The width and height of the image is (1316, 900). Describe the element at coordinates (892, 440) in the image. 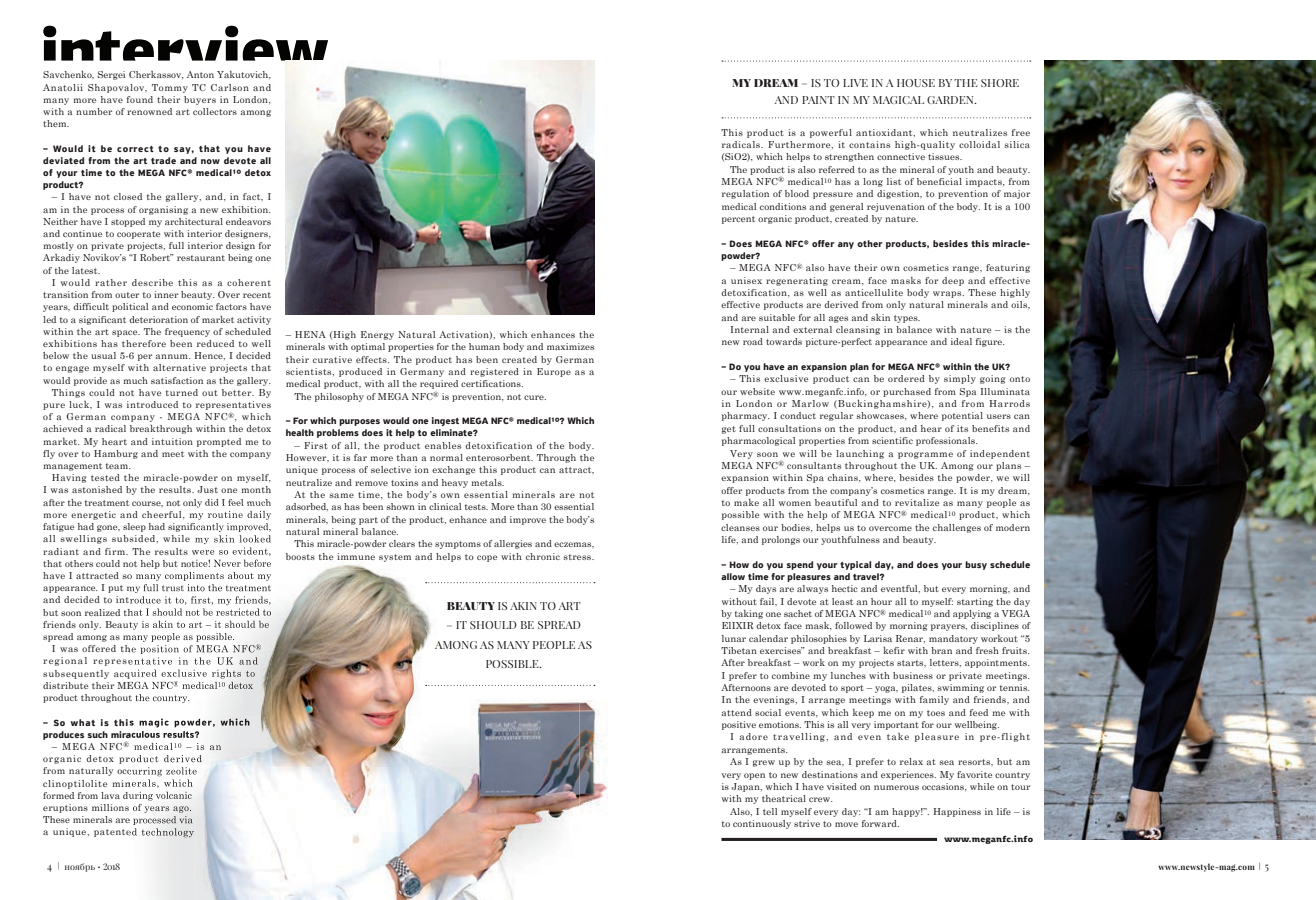

I see `scientific` at that location.
